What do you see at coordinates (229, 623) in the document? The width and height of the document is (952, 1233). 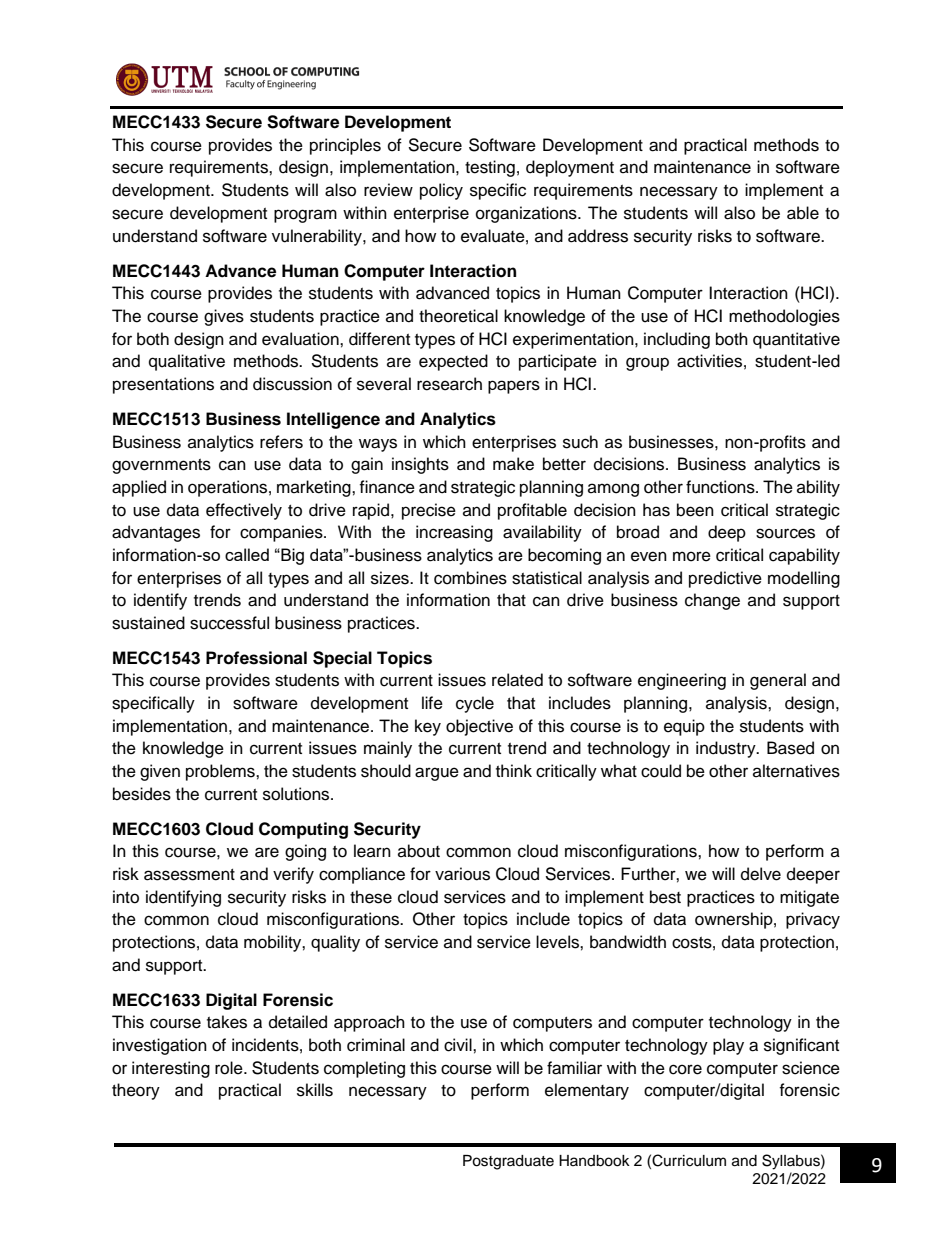 I see `successful` at bounding box center [229, 623].
